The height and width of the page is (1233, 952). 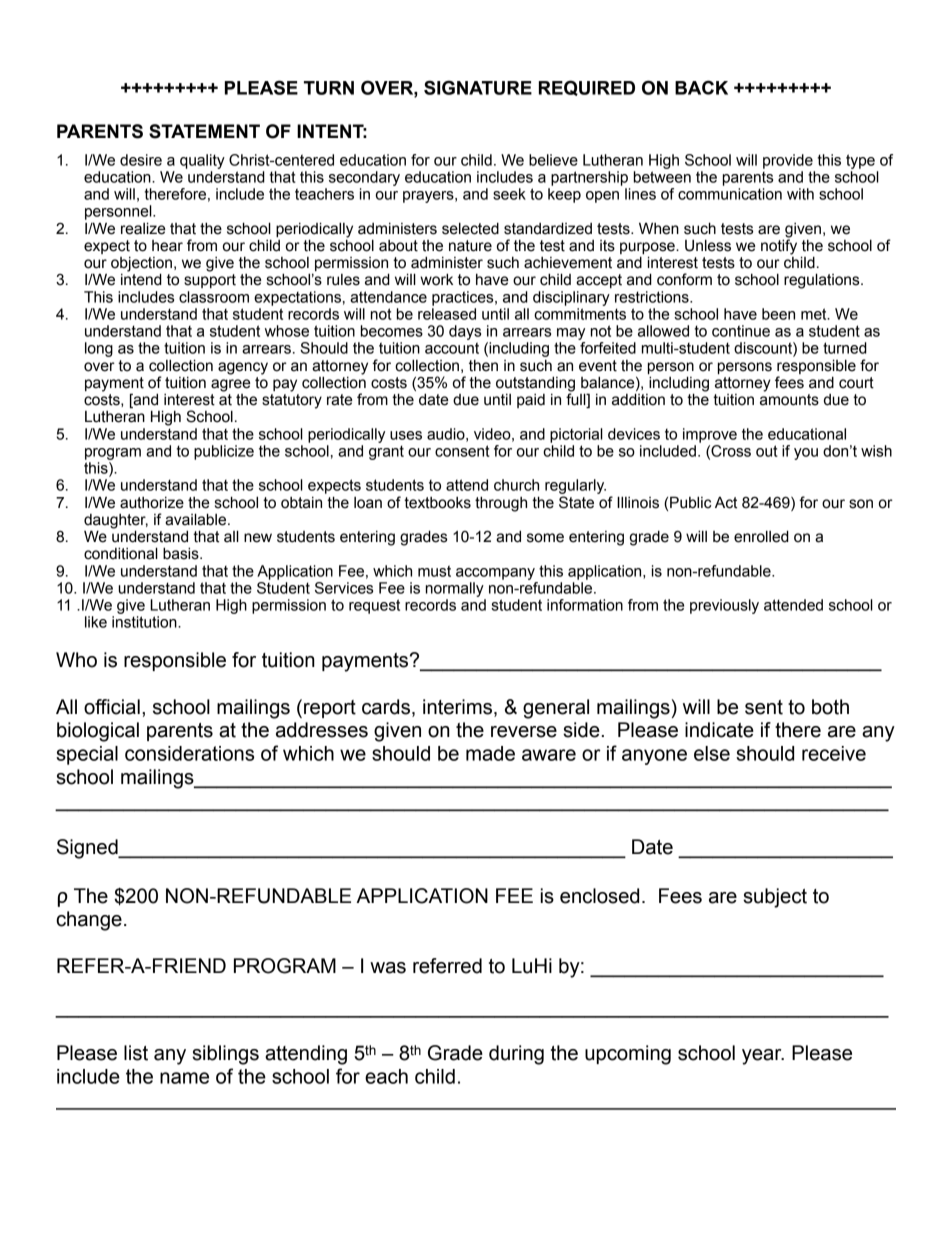 What do you see at coordinates (243, 368) in the page?
I see `agency` at bounding box center [243, 368].
